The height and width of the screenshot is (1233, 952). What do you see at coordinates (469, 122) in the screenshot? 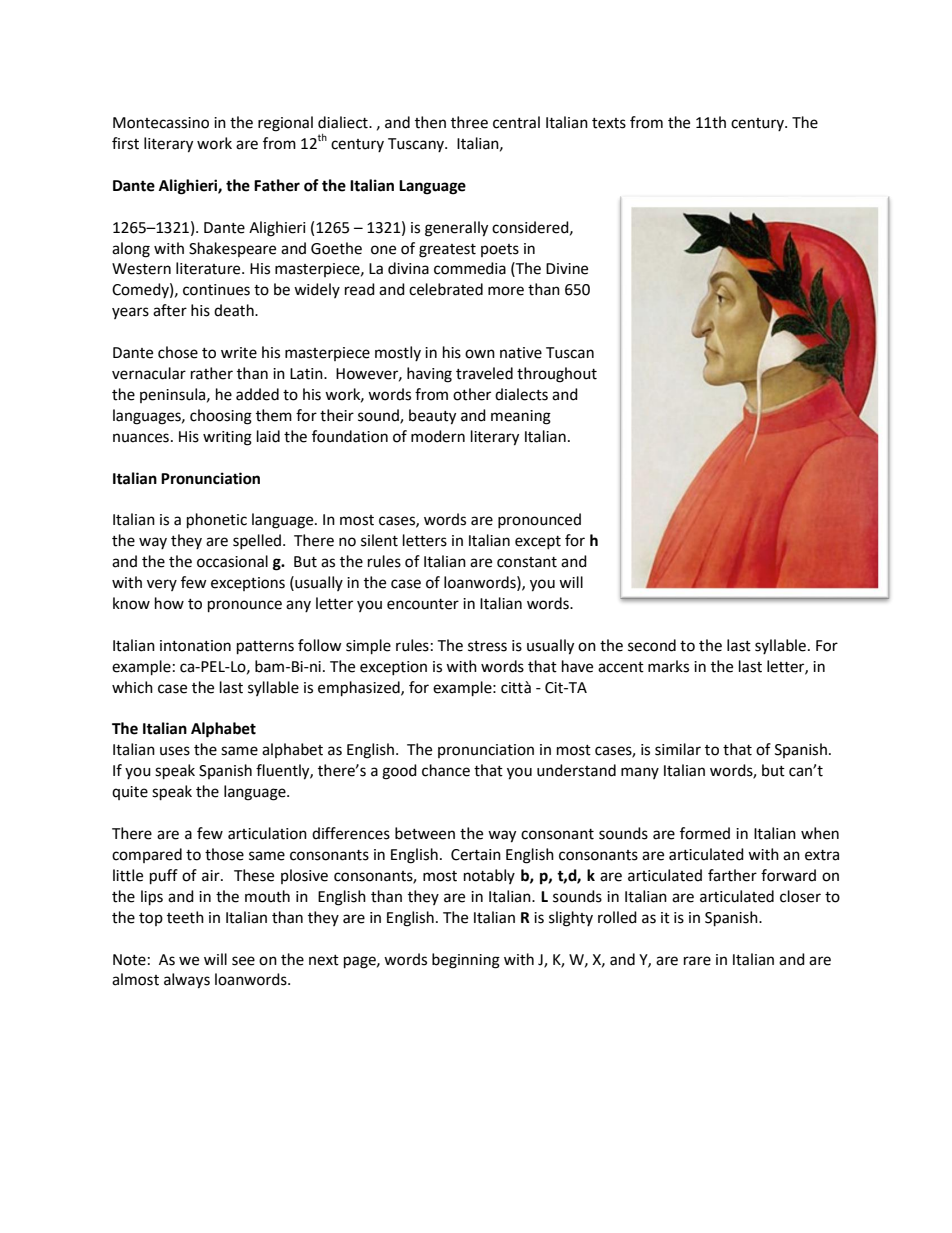
I see `three` at bounding box center [469, 122].
